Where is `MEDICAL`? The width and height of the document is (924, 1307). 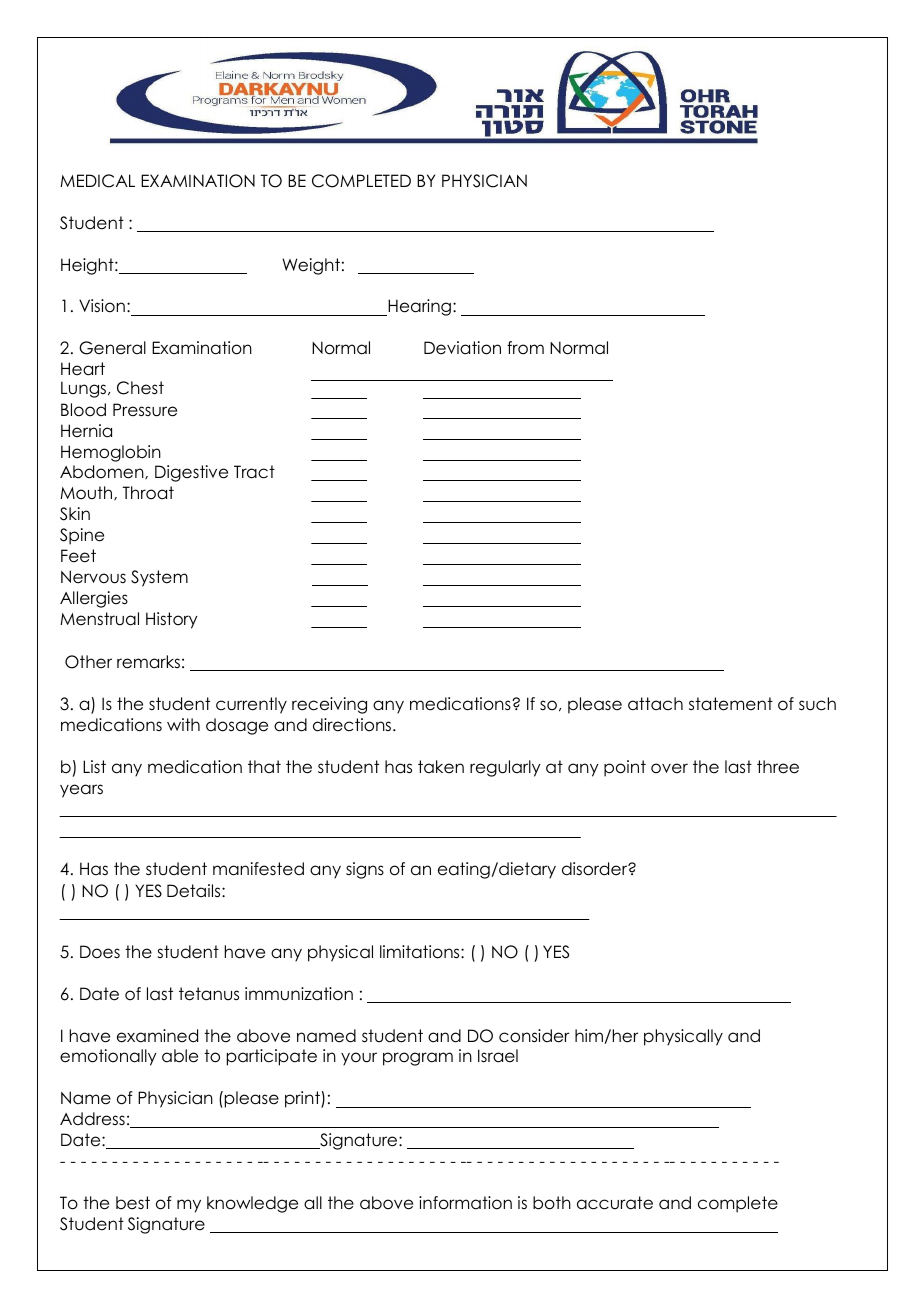 MEDICAL is located at coordinates (97, 181).
